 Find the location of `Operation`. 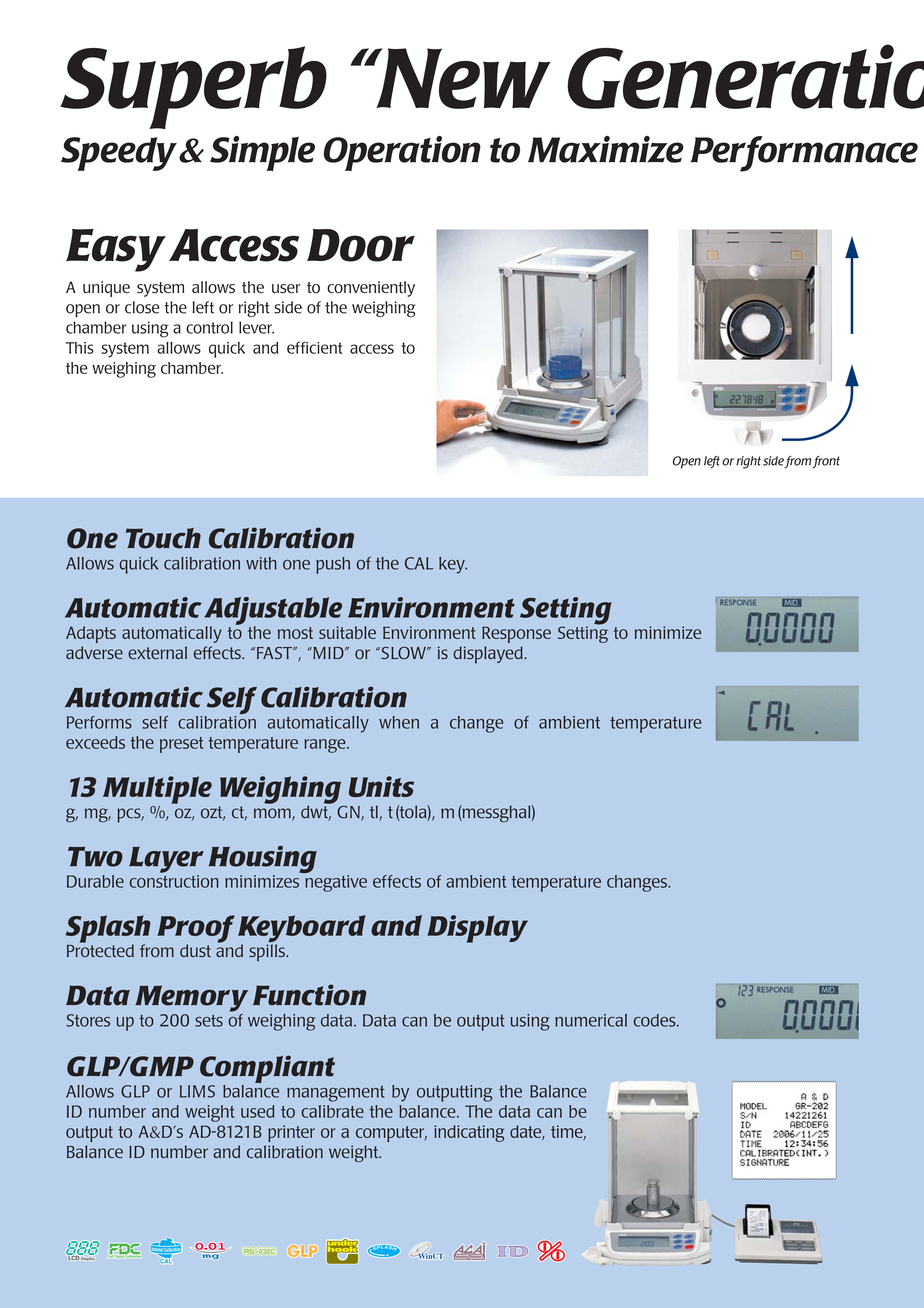

Operation is located at coordinates (402, 153).
